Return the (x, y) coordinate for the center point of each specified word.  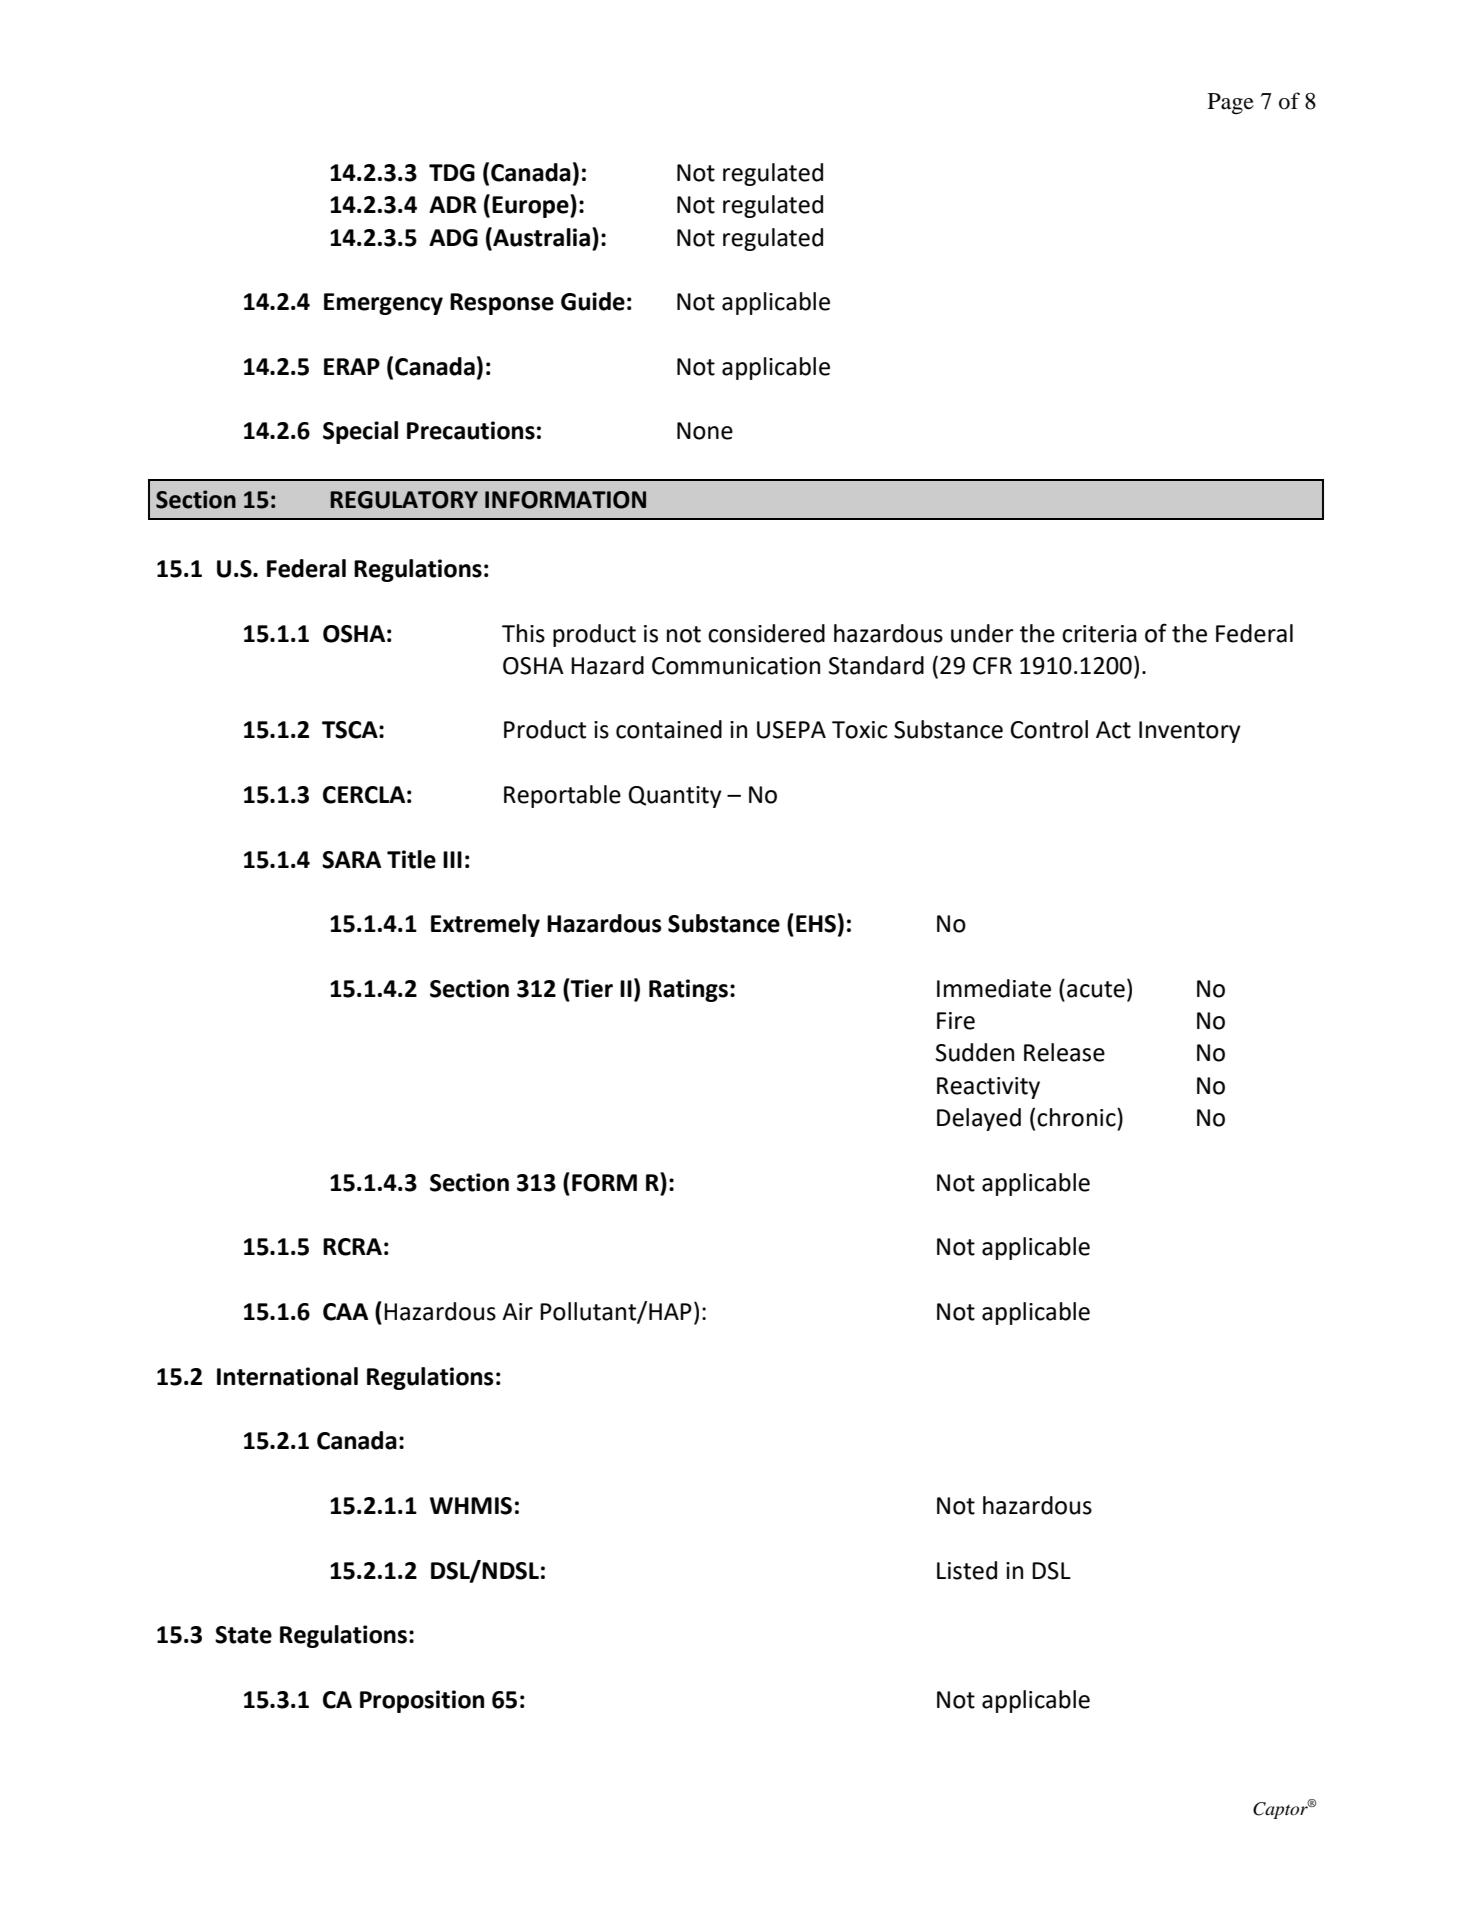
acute (1096, 989)
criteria (1099, 634)
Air (517, 1311)
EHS (816, 924)
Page (1231, 104)
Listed (967, 1570)
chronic (1077, 1117)
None (705, 431)
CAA (345, 1312)
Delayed (979, 1119)
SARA (351, 860)
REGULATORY (404, 500)
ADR (453, 204)
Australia (540, 237)
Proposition (422, 1701)
